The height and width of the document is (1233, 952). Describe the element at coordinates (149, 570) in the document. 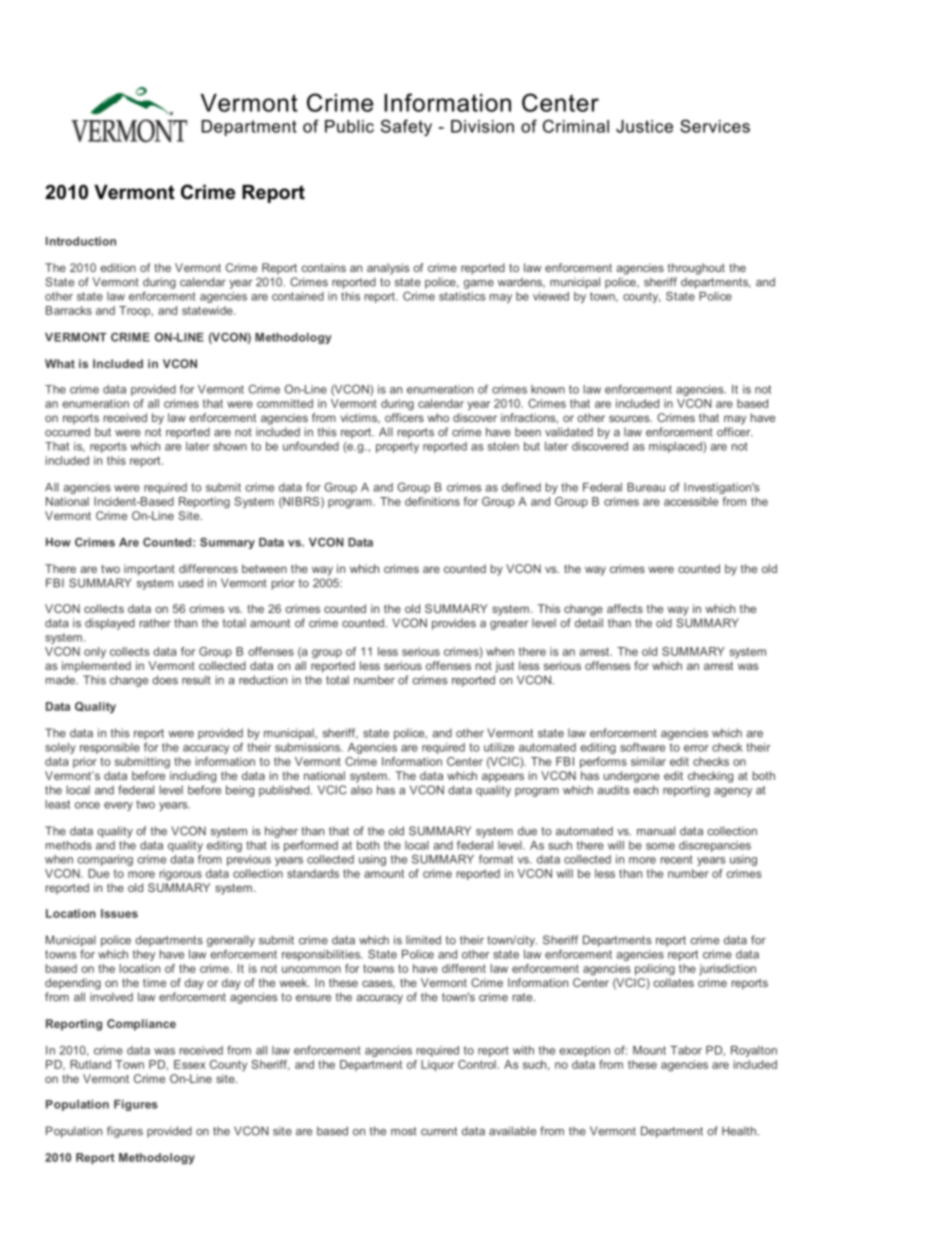

I see `important` at that location.
